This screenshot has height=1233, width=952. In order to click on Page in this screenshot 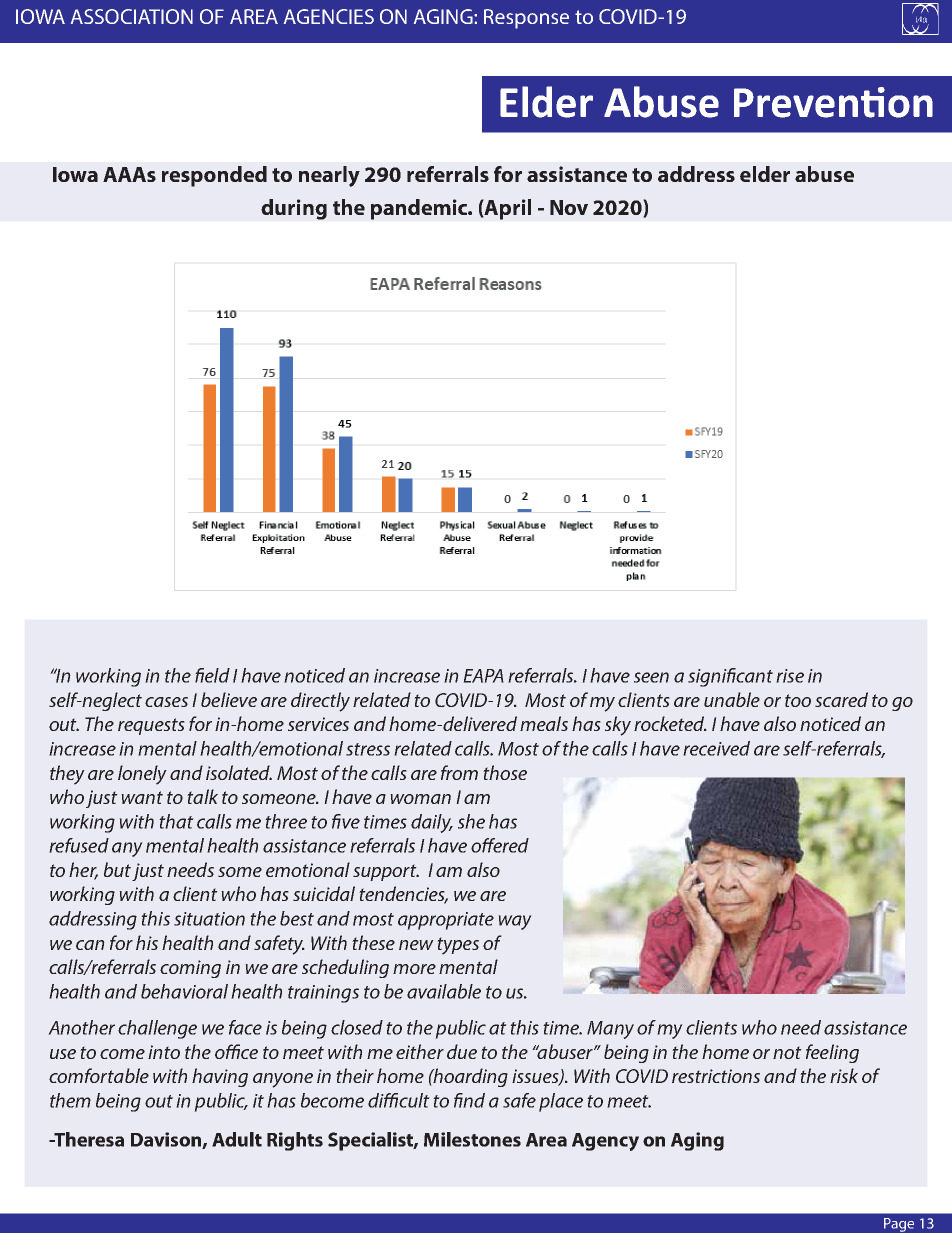, I will do `click(899, 1225)`.
